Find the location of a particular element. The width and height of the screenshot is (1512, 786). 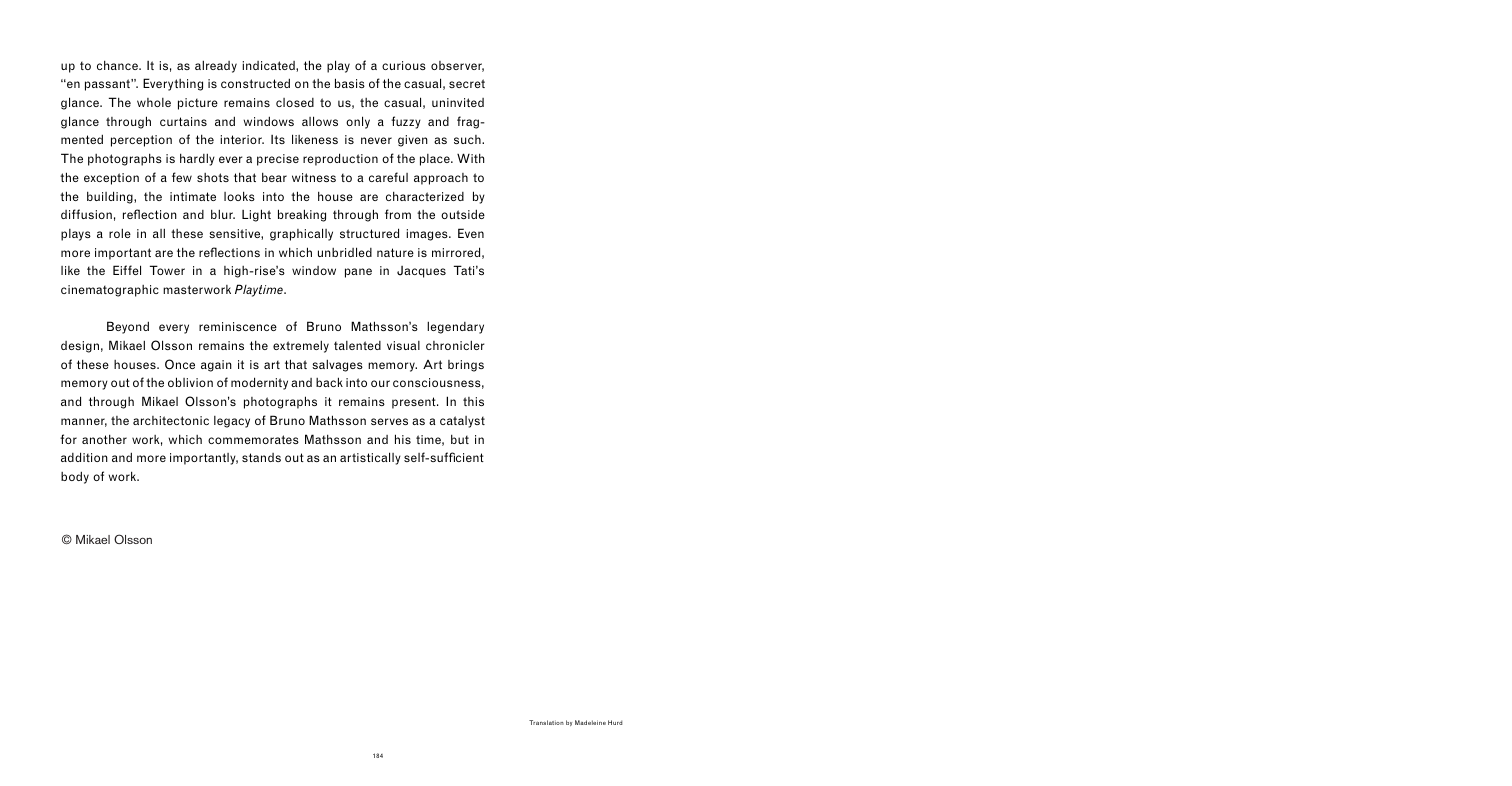

this is located at coordinates (473, 401).
